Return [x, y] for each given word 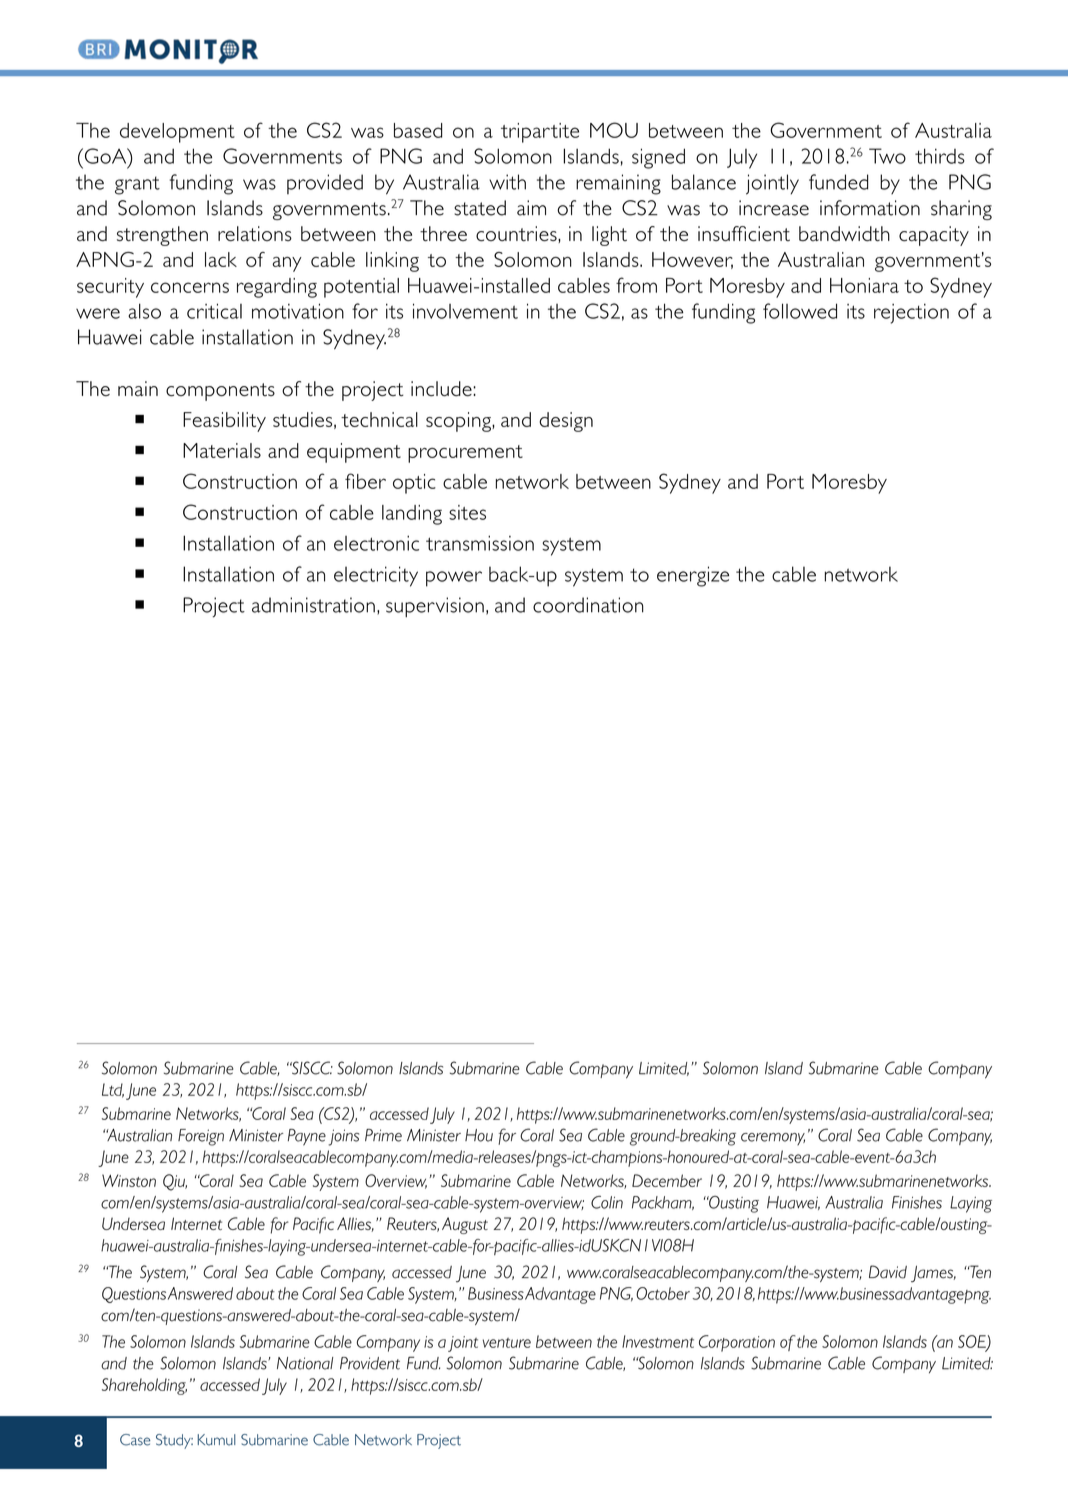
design [566, 422]
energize [693, 576]
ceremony [773, 1139]
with [507, 182]
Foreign [201, 1137]
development [177, 133]
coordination [588, 605]
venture [507, 1343]
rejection [911, 314]
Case [135, 1440]
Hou [479, 1135]
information [870, 208]
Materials [222, 450]
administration [313, 605]
